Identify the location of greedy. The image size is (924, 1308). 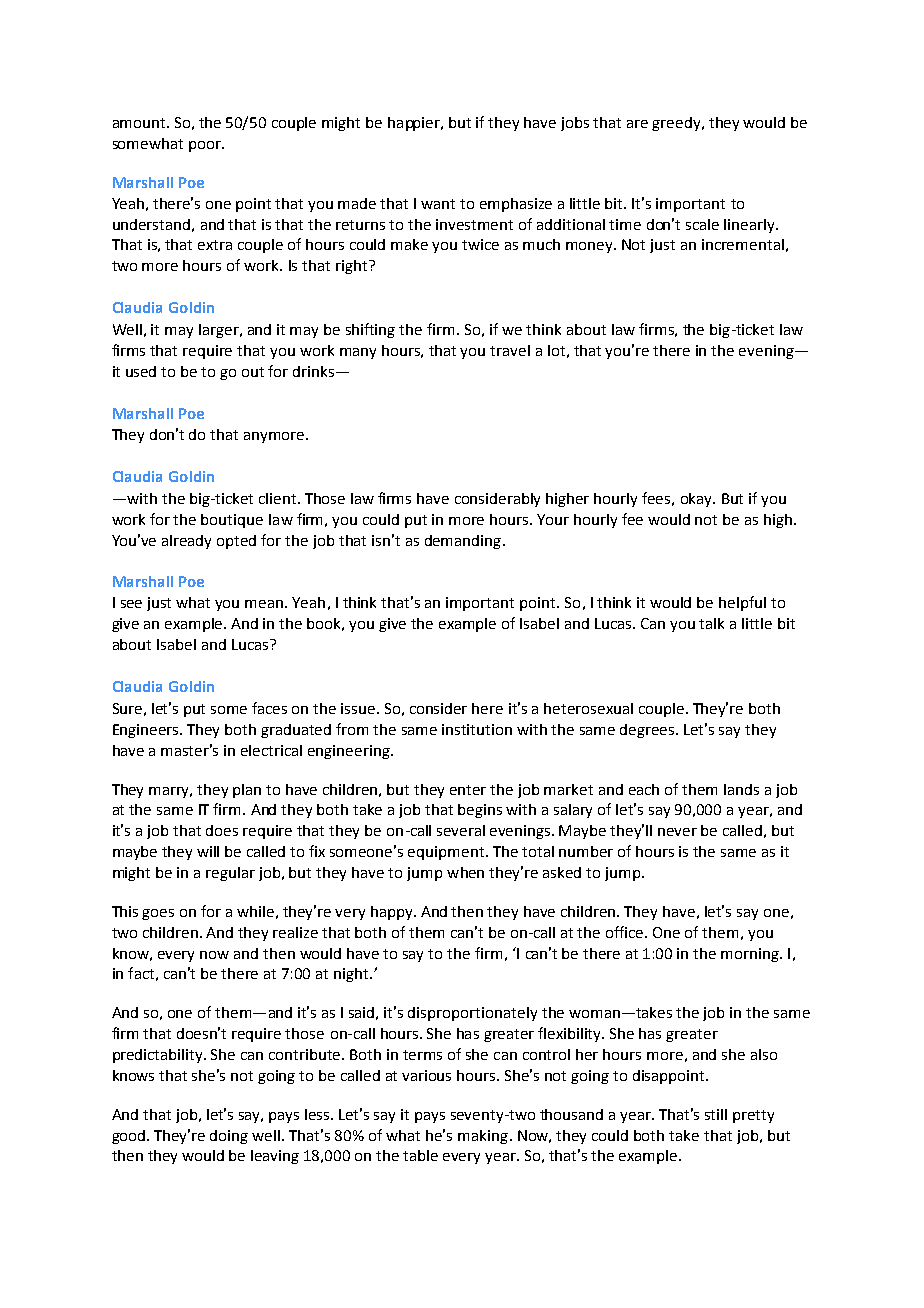
(677, 124).
